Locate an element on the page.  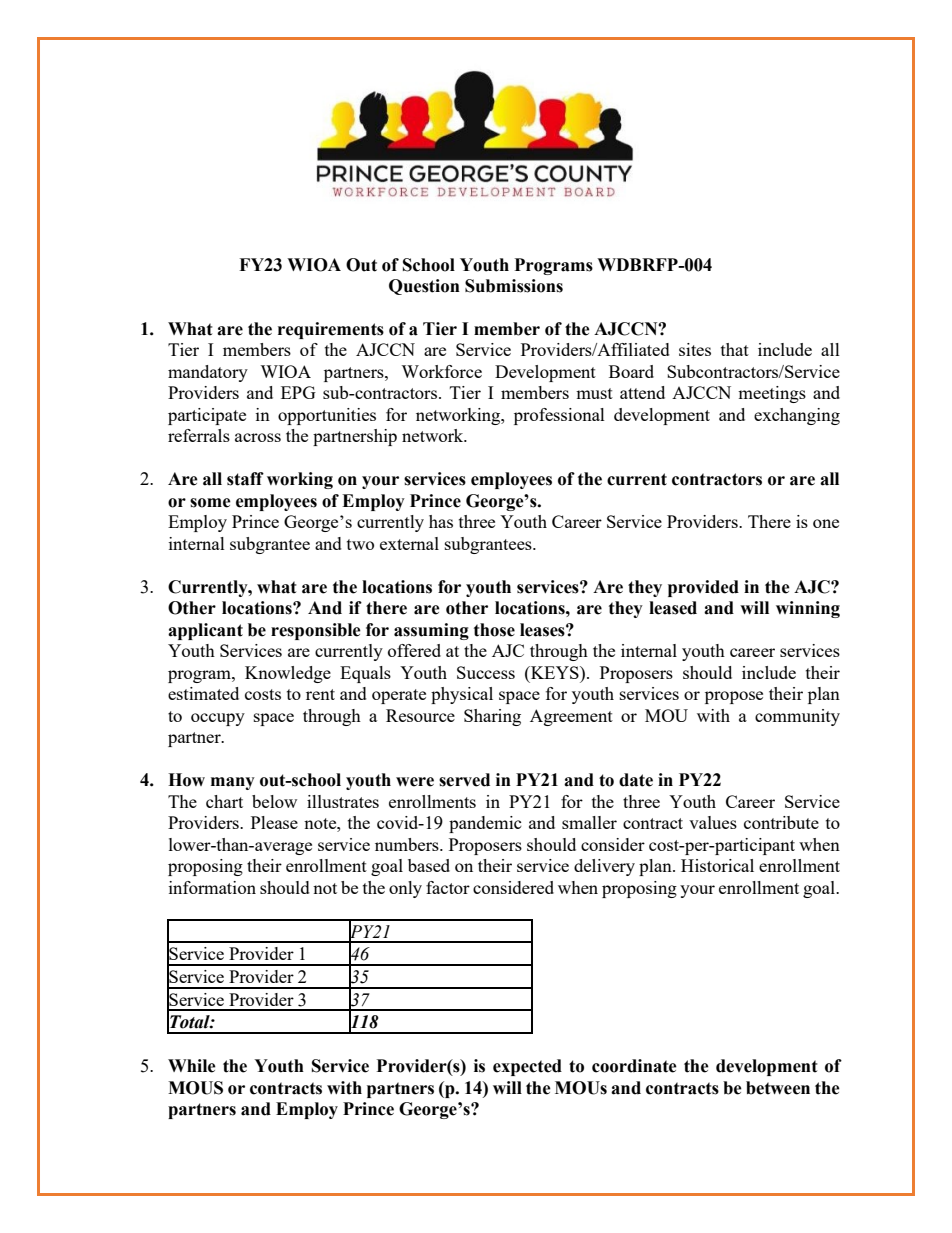
expected is located at coordinates (527, 1067).
